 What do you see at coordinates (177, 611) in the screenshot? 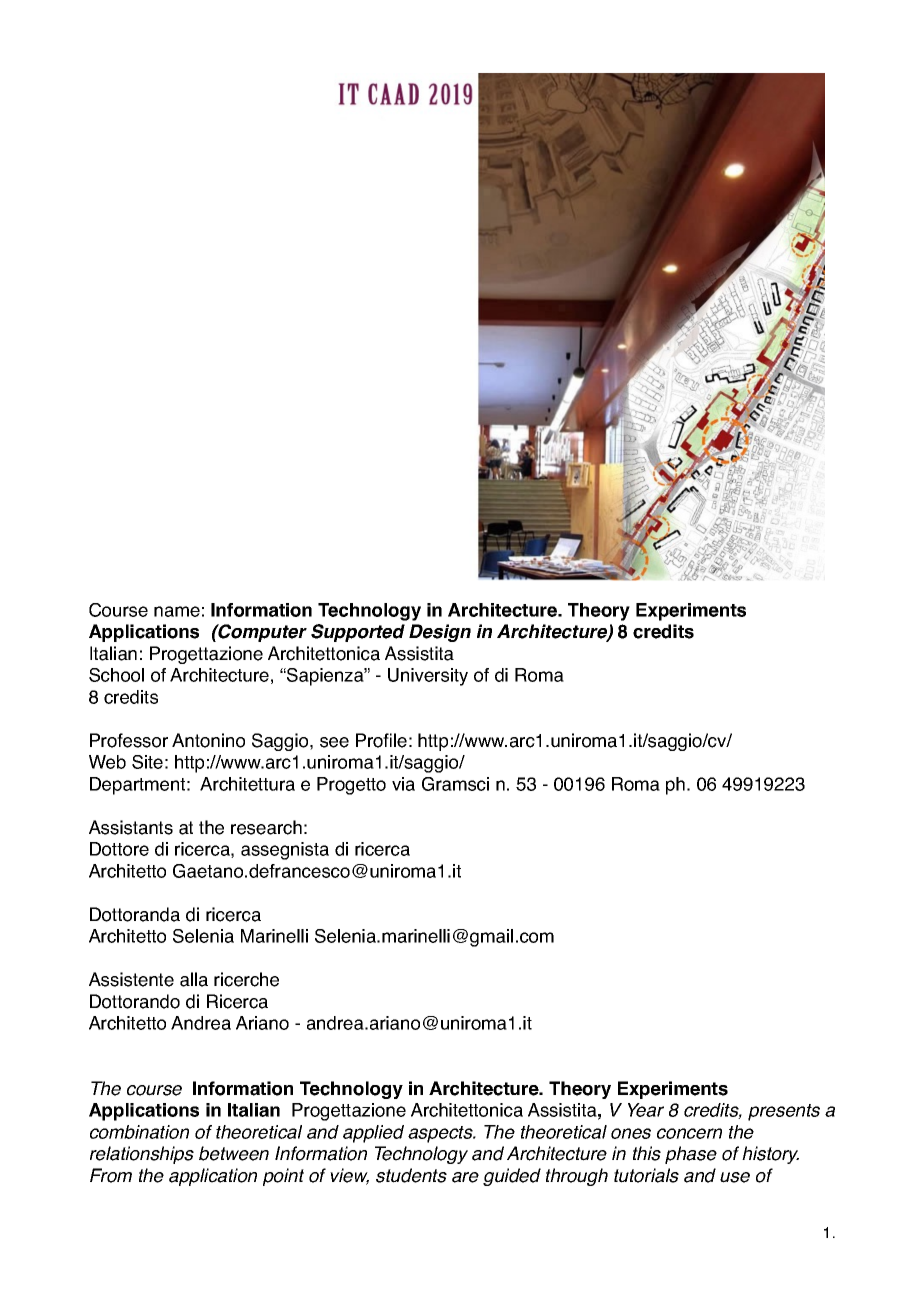
I see `name` at bounding box center [177, 611].
